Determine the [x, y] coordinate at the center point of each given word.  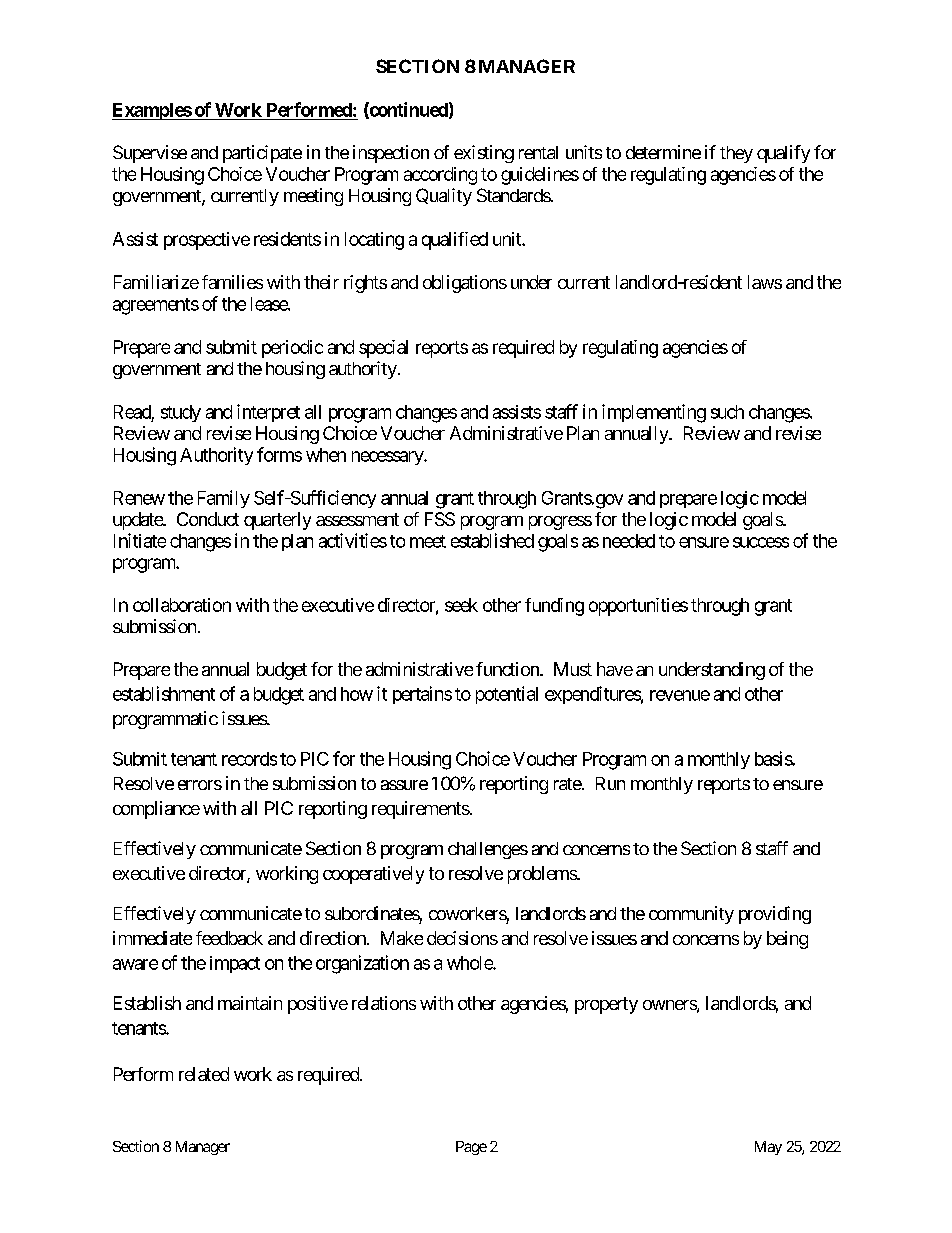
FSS [440, 519]
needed [629, 541]
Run [610, 783]
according [440, 176]
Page [471, 1148]
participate [262, 154]
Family [224, 499]
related [204, 1074]
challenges [488, 850]
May [768, 1148]
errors [200, 785]
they [736, 154]
